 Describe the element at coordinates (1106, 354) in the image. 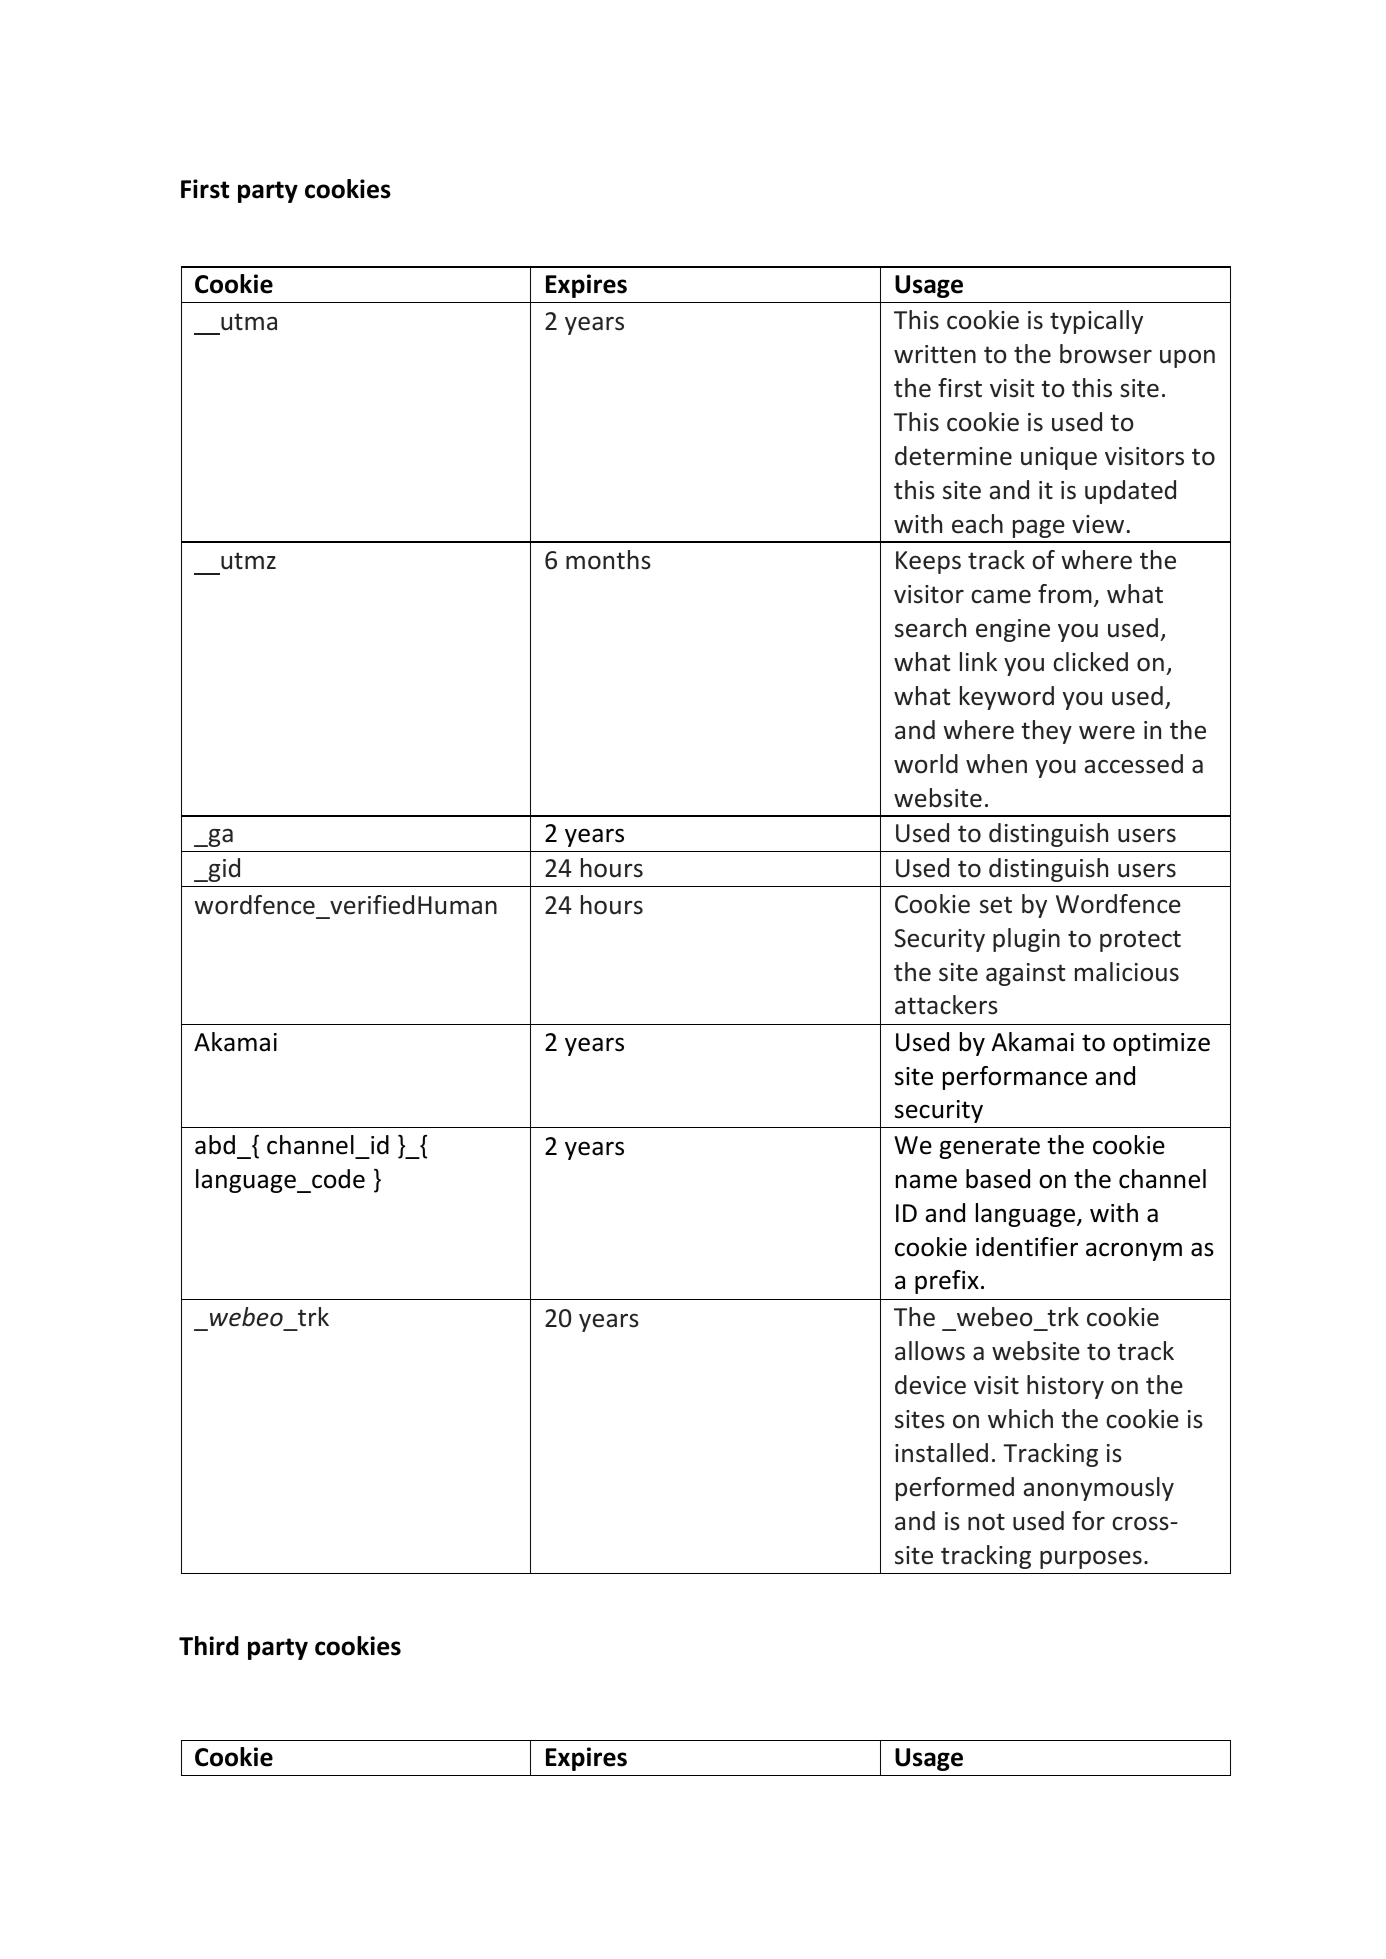

I see `browser` at that location.
